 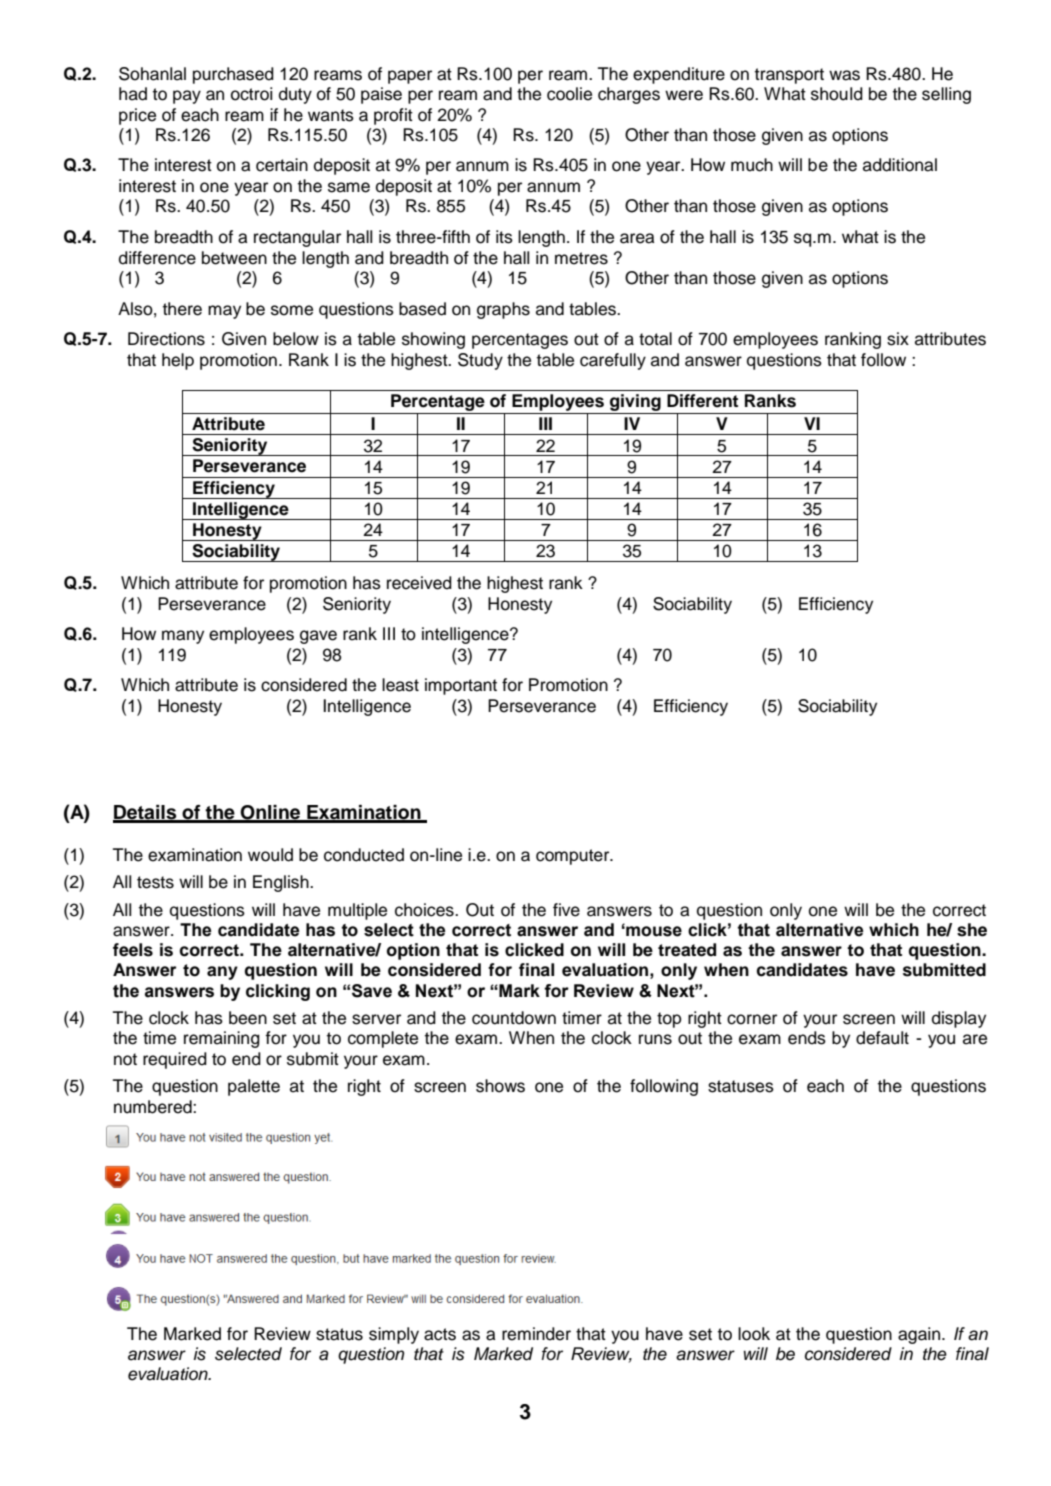 I want to click on important, so click(x=461, y=686).
